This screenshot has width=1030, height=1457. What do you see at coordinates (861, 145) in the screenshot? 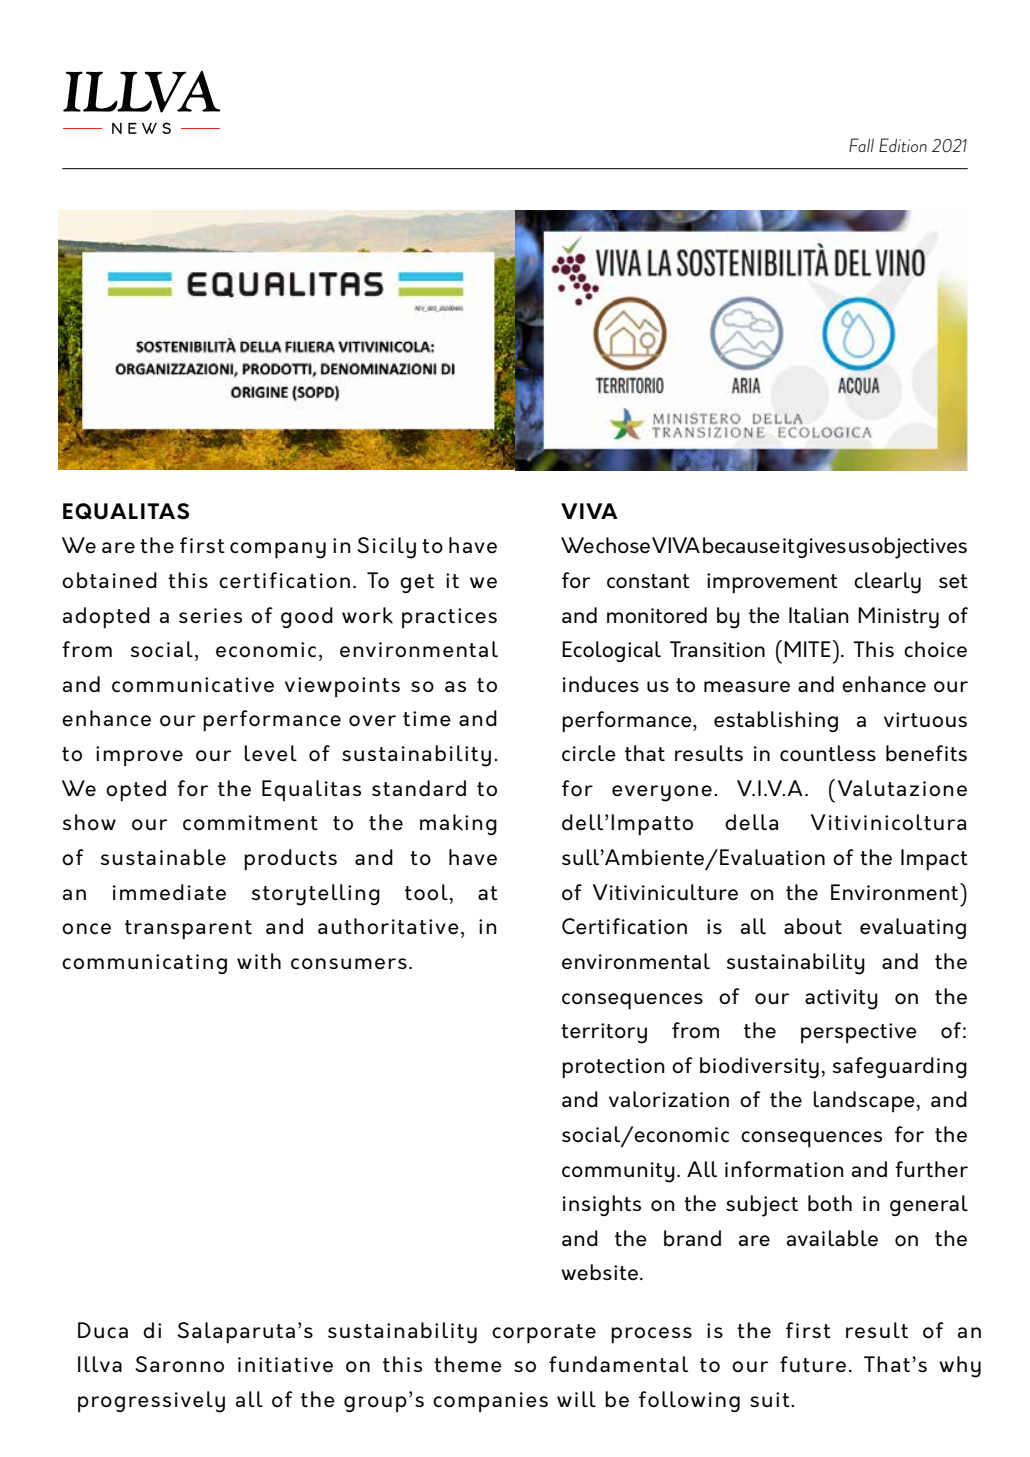
I see `Fall` at bounding box center [861, 145].
